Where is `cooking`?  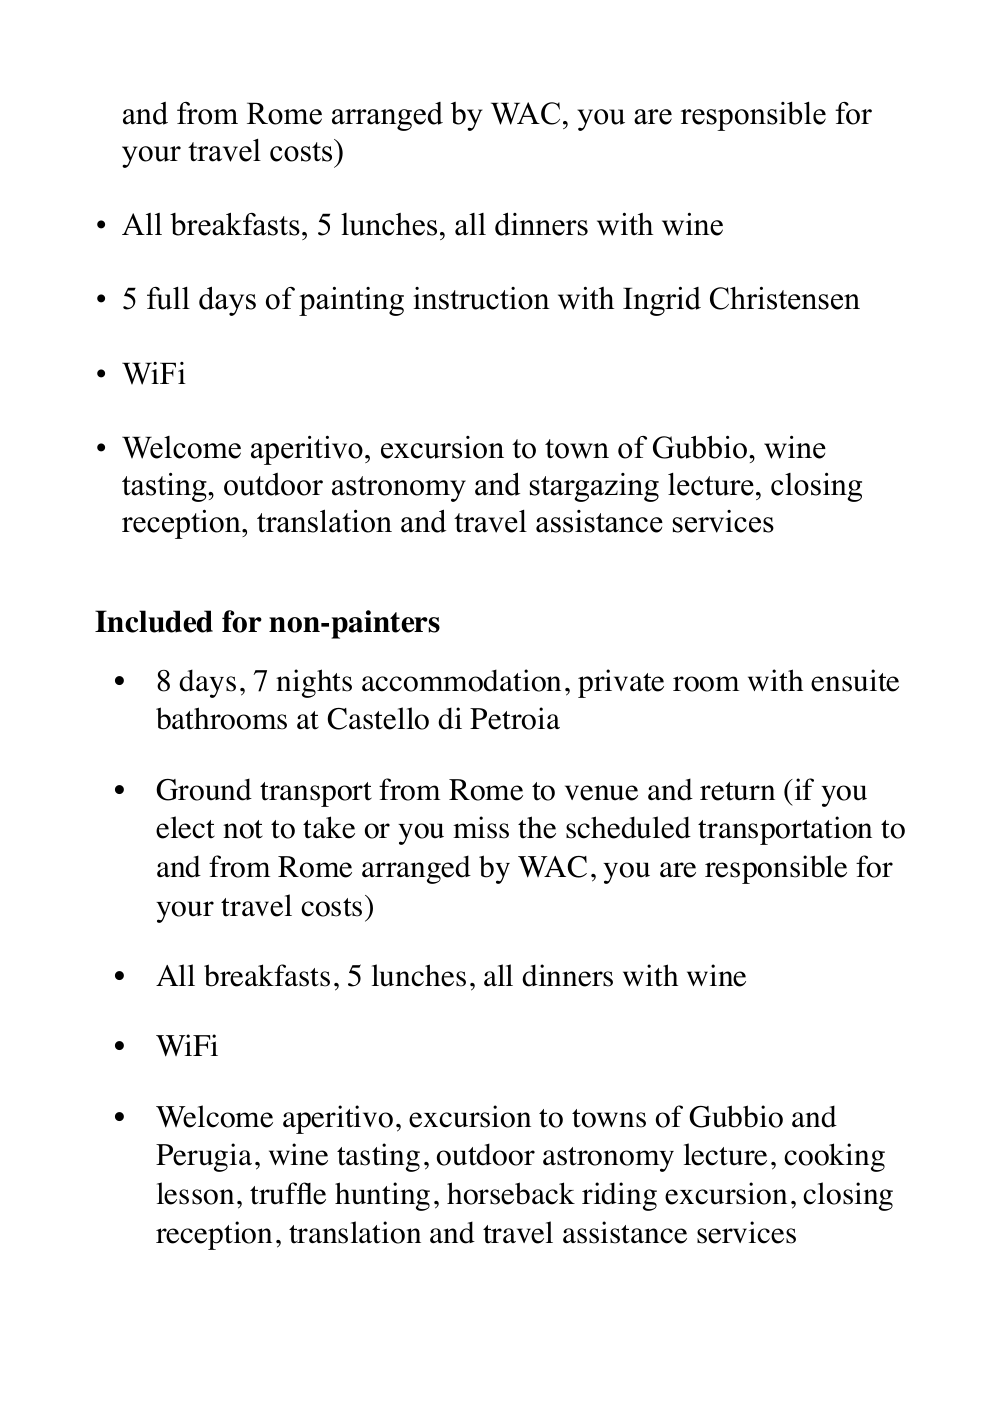
cooking is located at coordinates (834, 1157).
